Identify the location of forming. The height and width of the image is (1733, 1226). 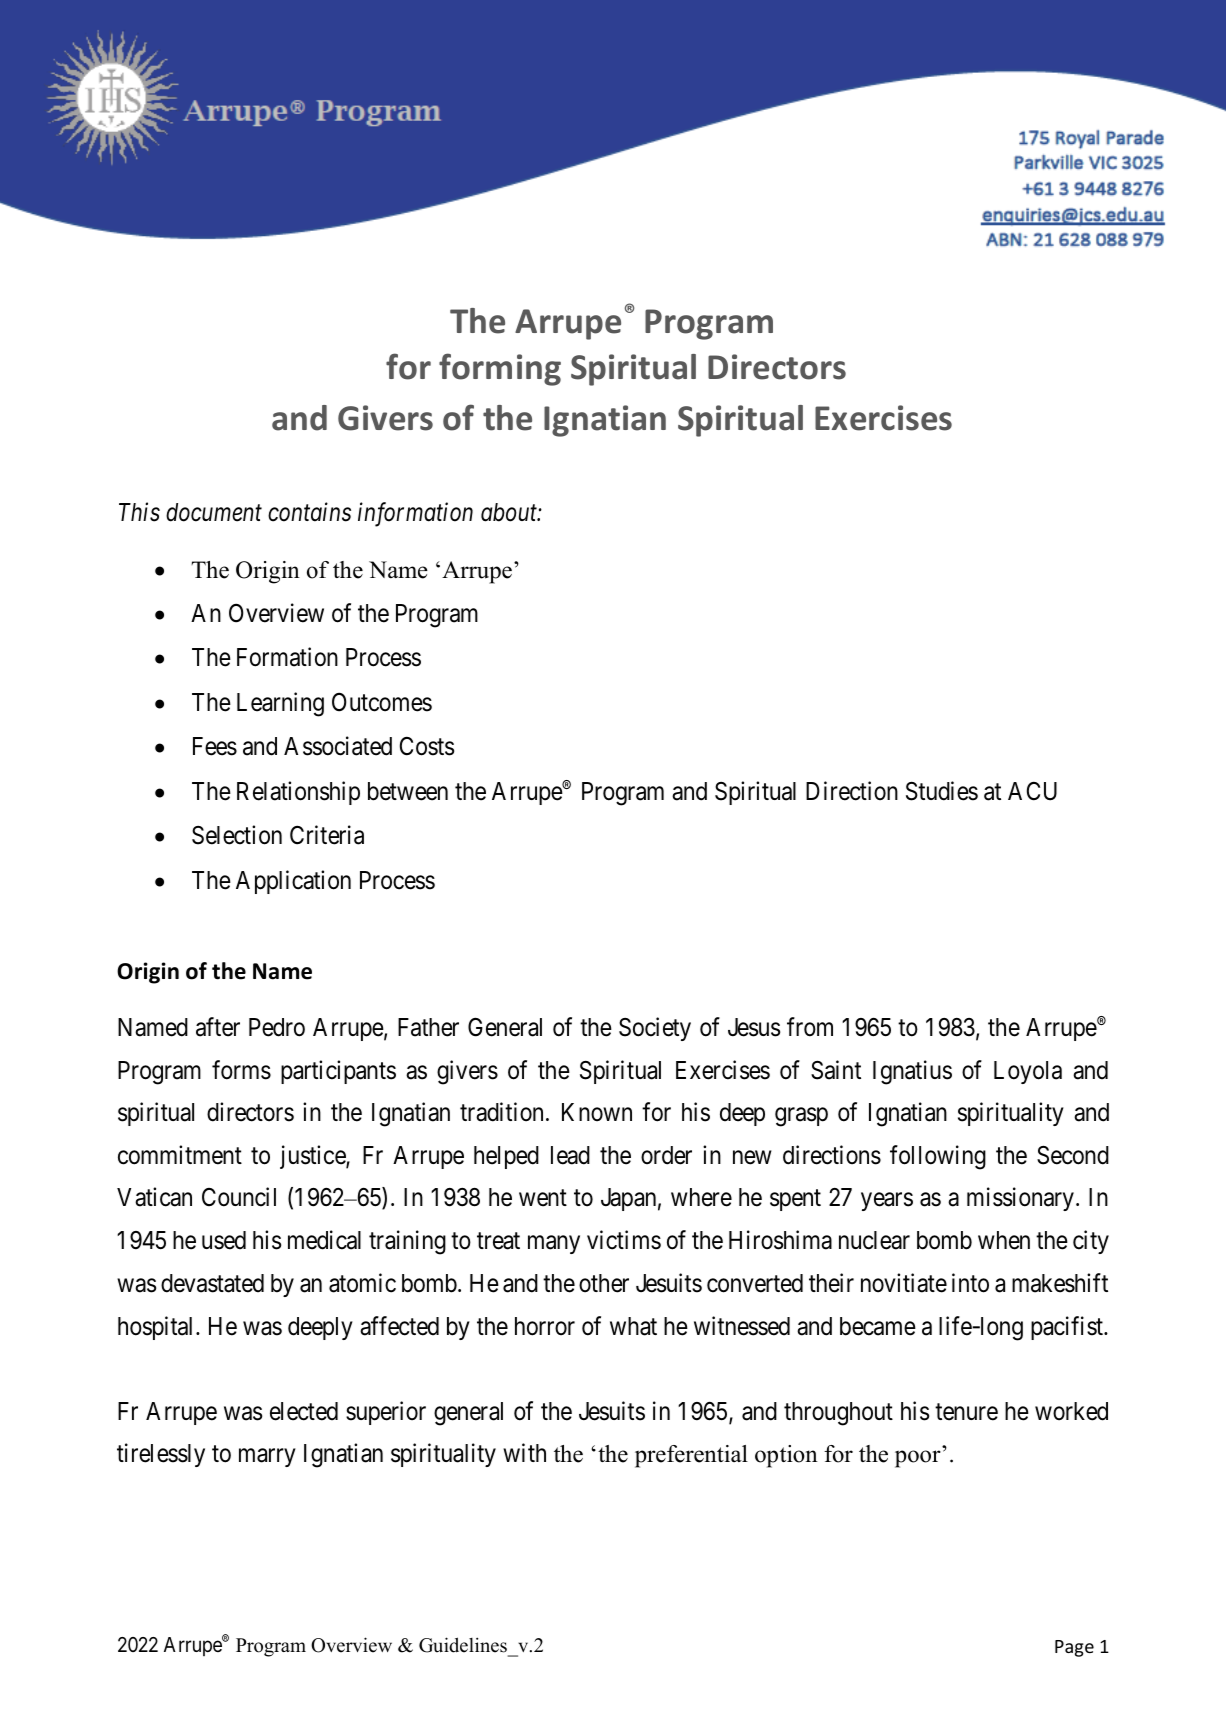
(500, 369).
